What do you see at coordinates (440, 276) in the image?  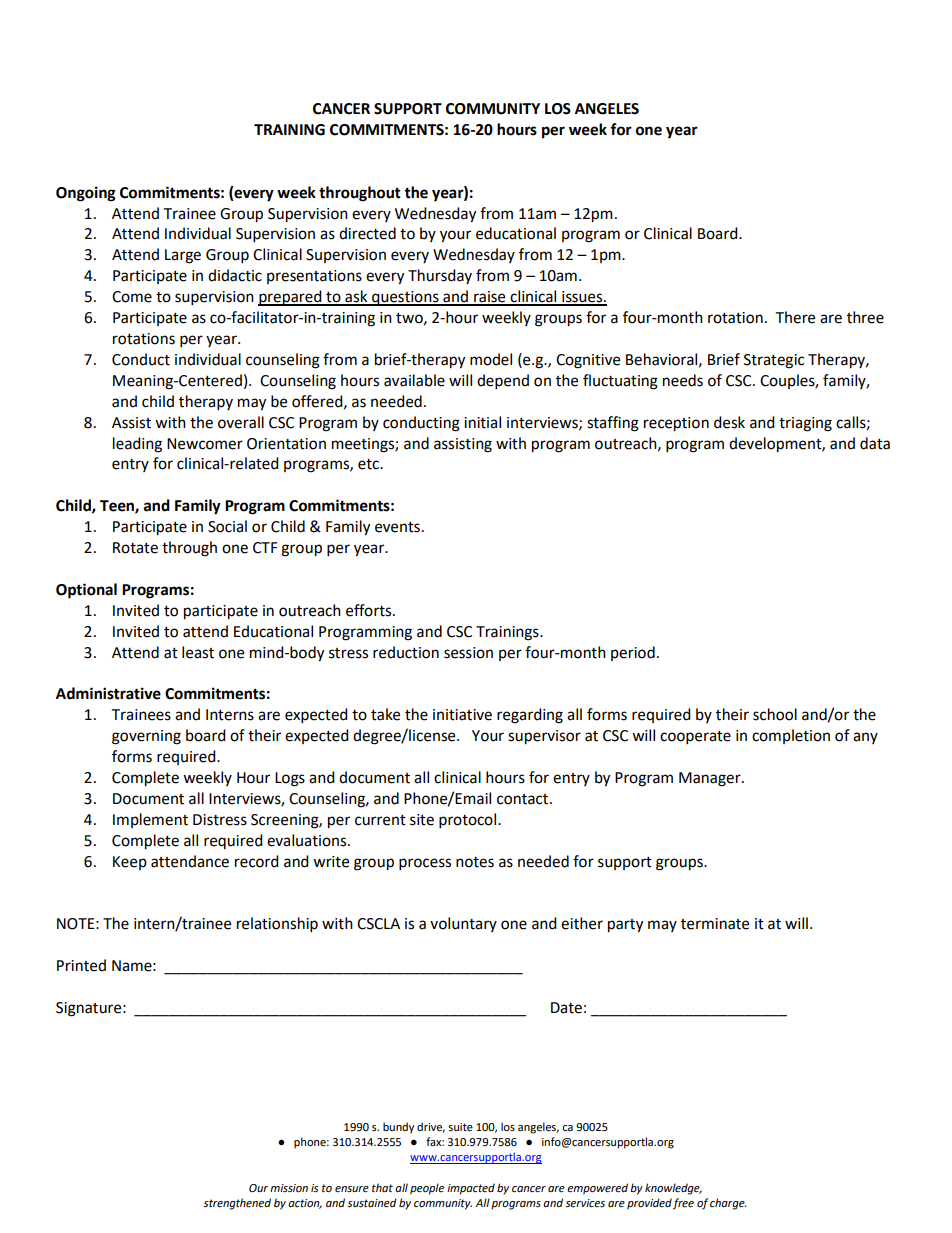 I see `Thursday` at bounding box center [440, 276].
